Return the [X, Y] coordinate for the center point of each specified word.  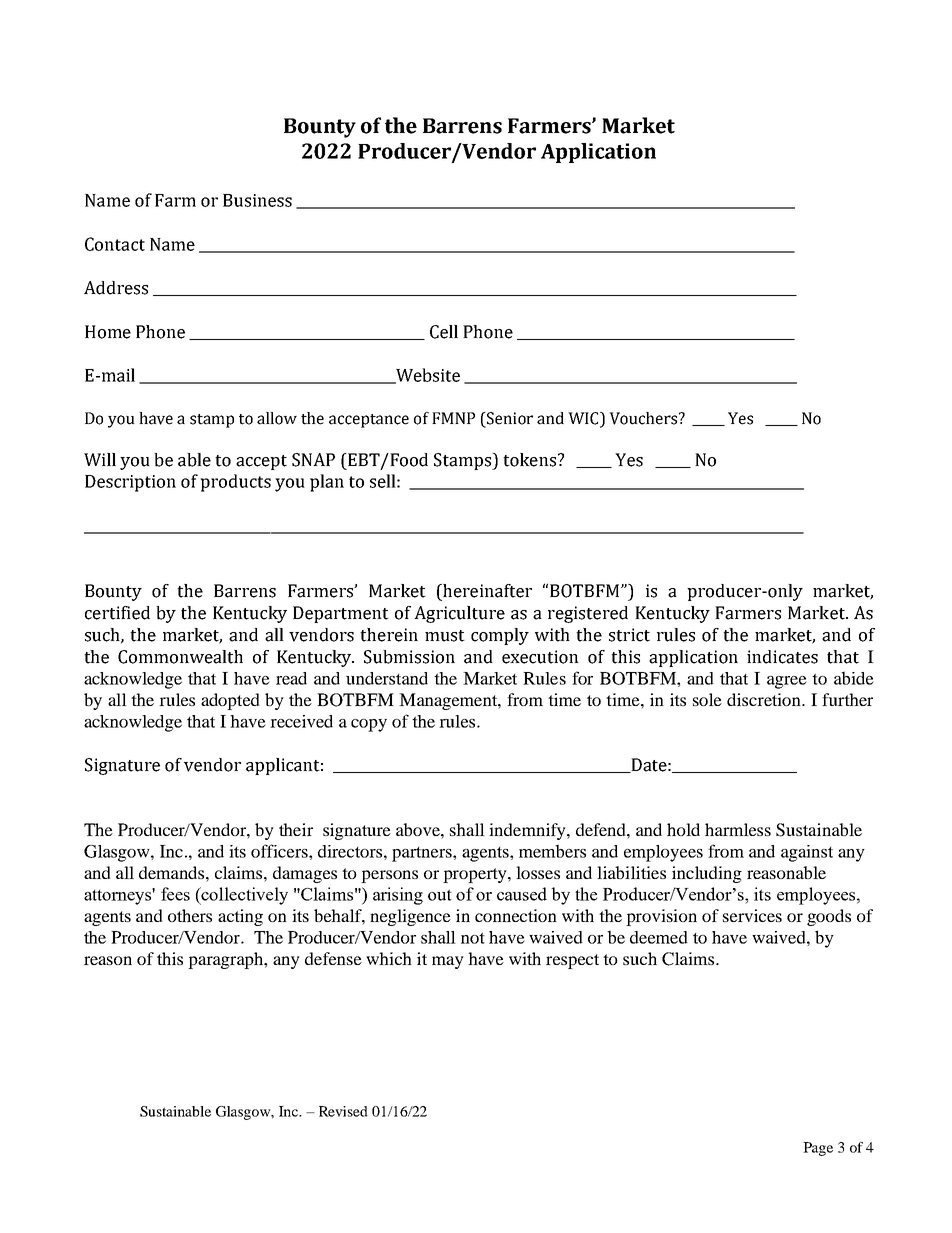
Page [818, 1149]
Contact [115, 244]
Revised [343, 1111]
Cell [444, 332]
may [448, 962]
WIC [584, 419]
